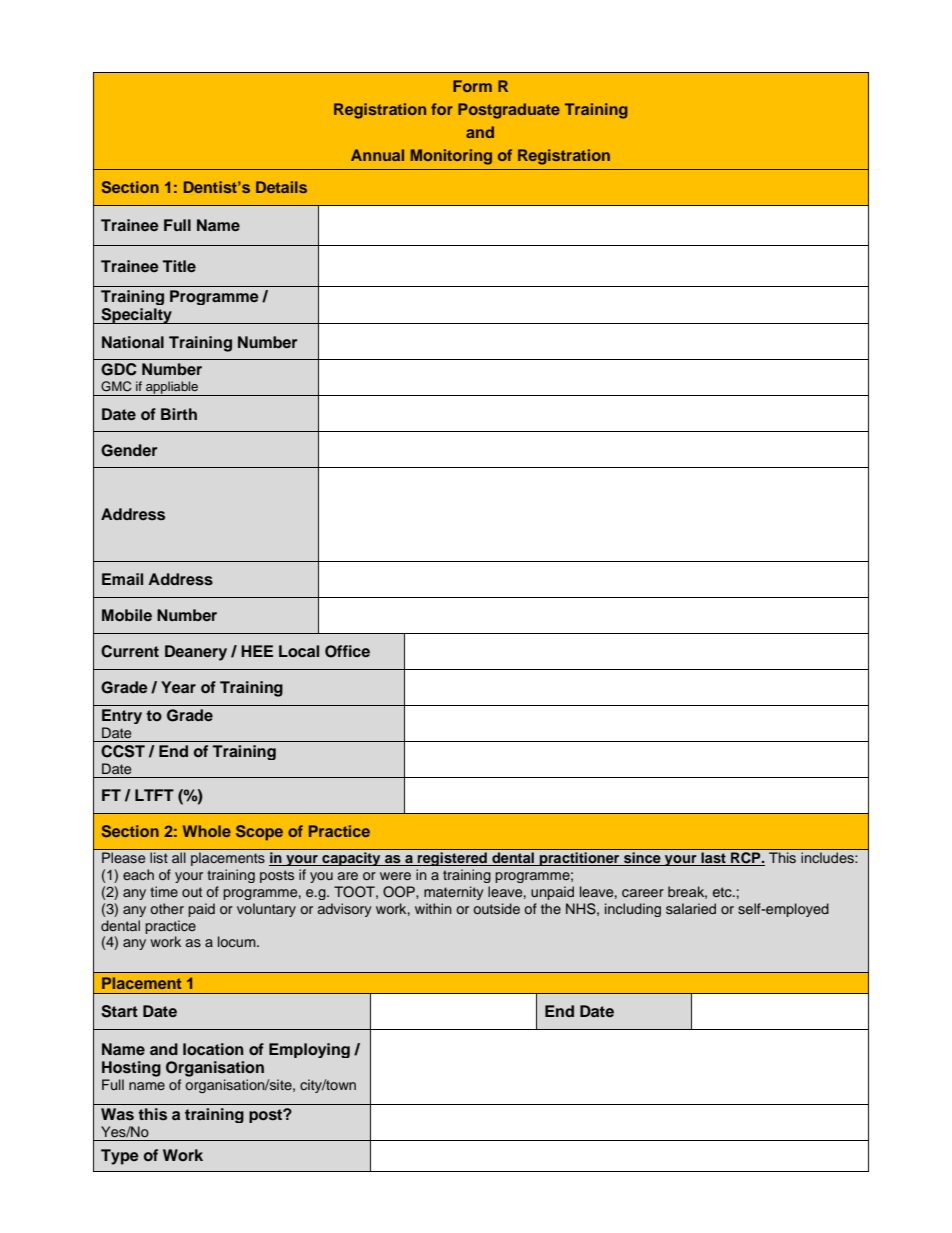 The width and height of the screenshot is (952, 1233). I want to click on Form, so click(472, 86).
